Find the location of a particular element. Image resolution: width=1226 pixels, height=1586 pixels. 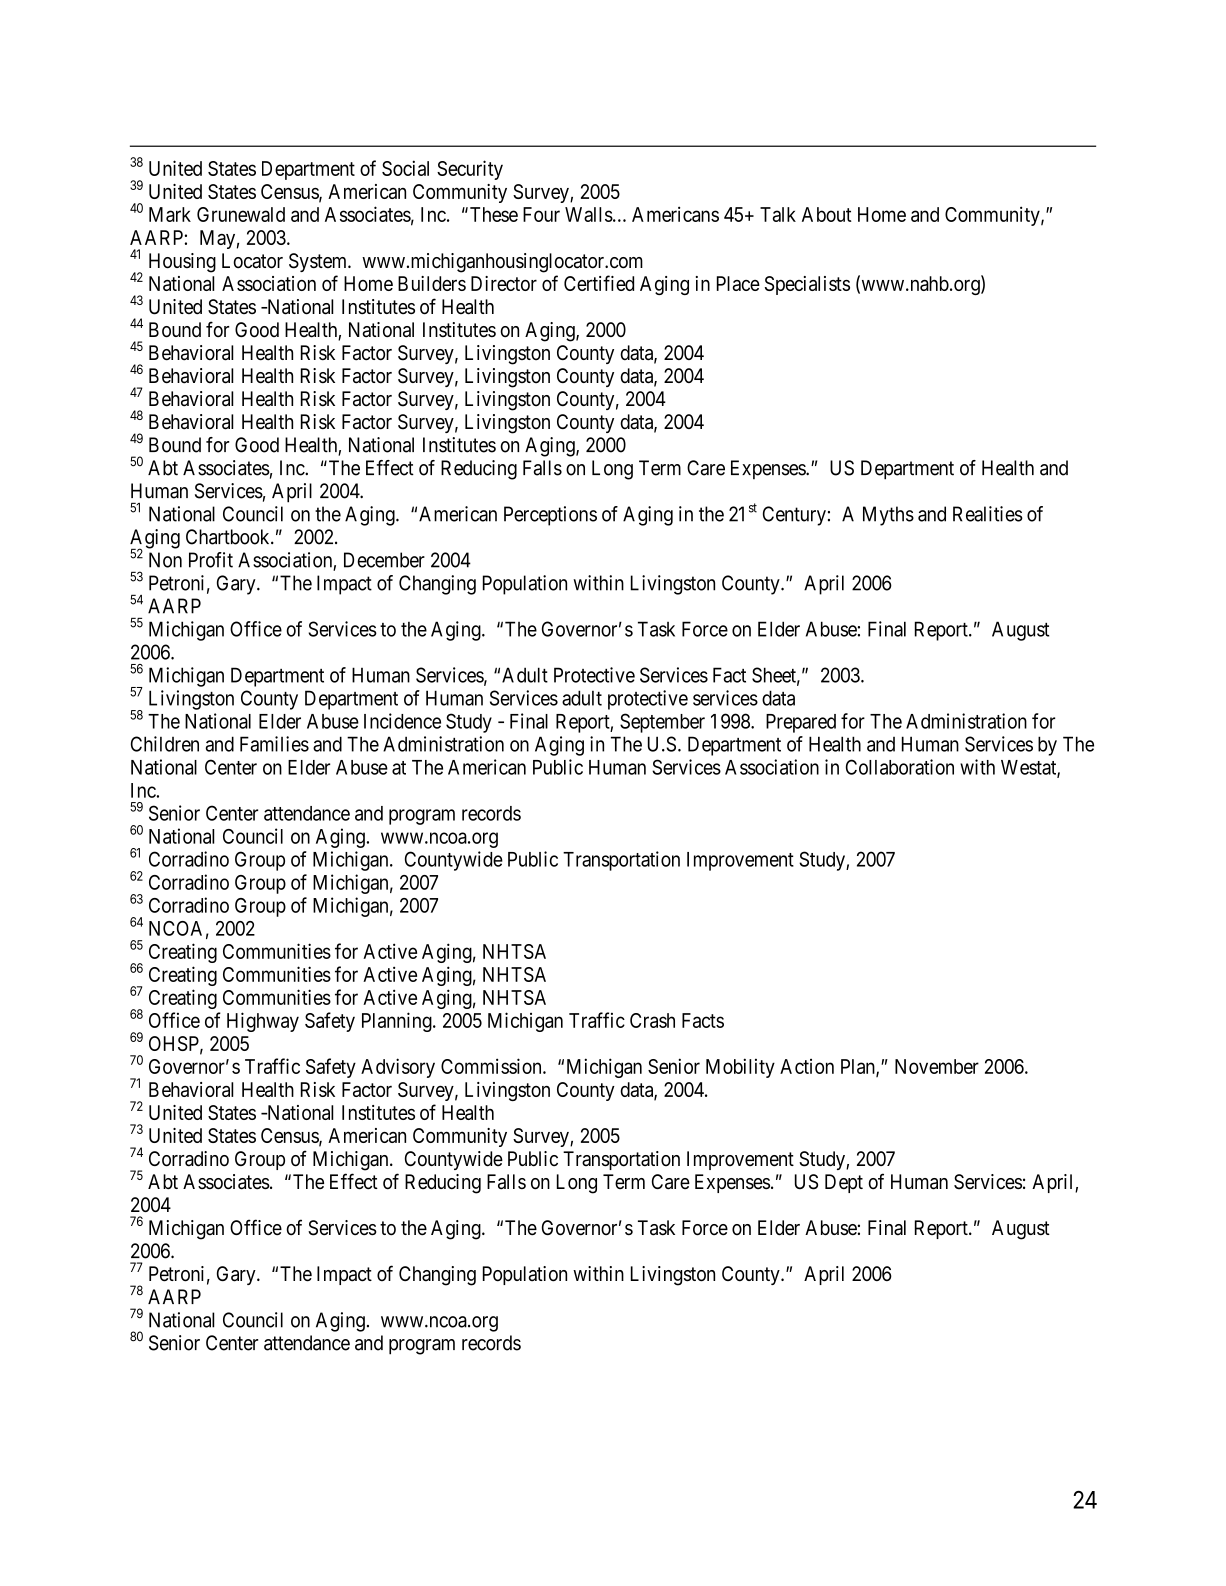

Prepared is located at coordinates (801, 723).
